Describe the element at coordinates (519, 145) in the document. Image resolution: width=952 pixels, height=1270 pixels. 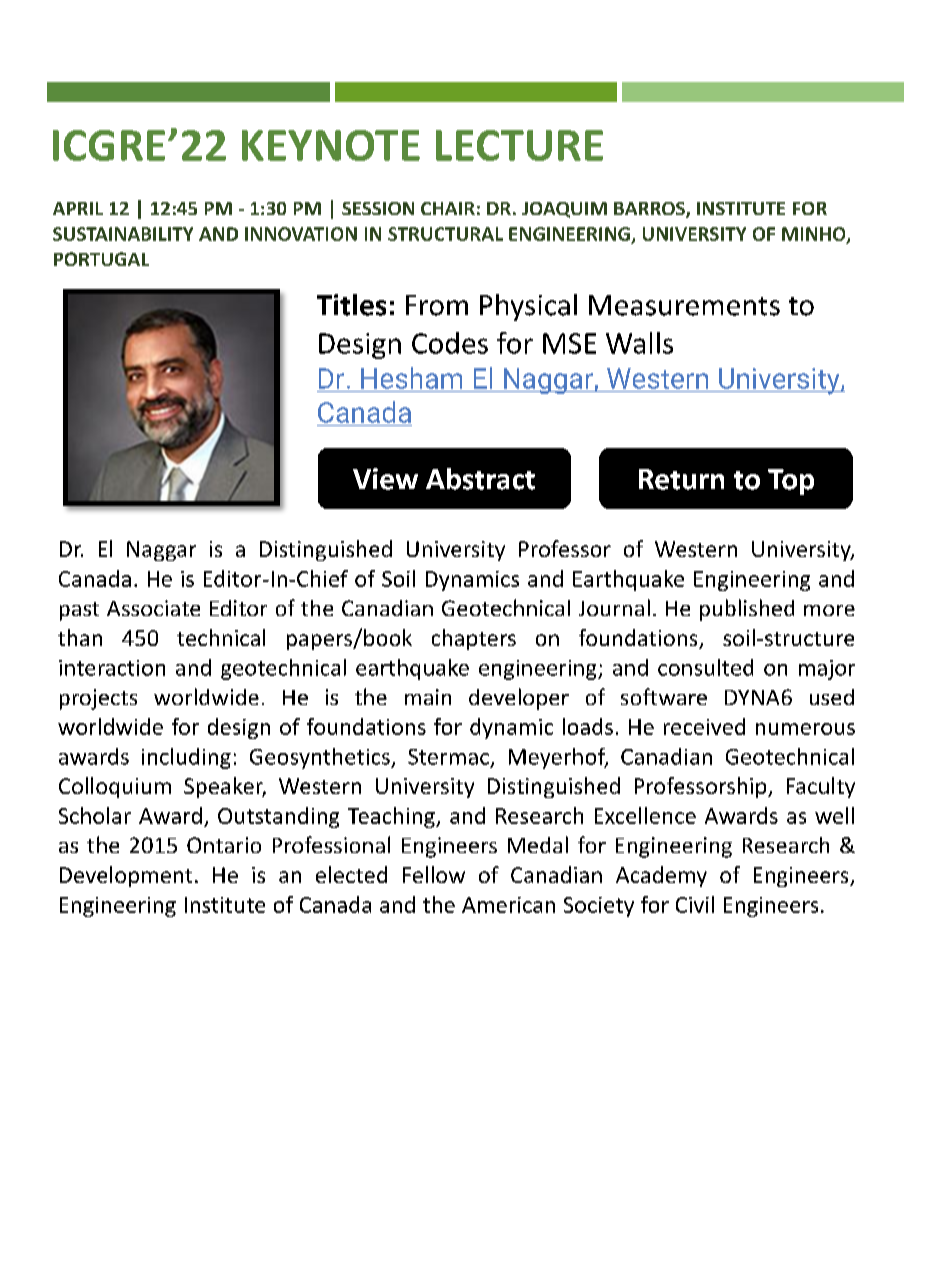
I see `LECTURE` at that location.
